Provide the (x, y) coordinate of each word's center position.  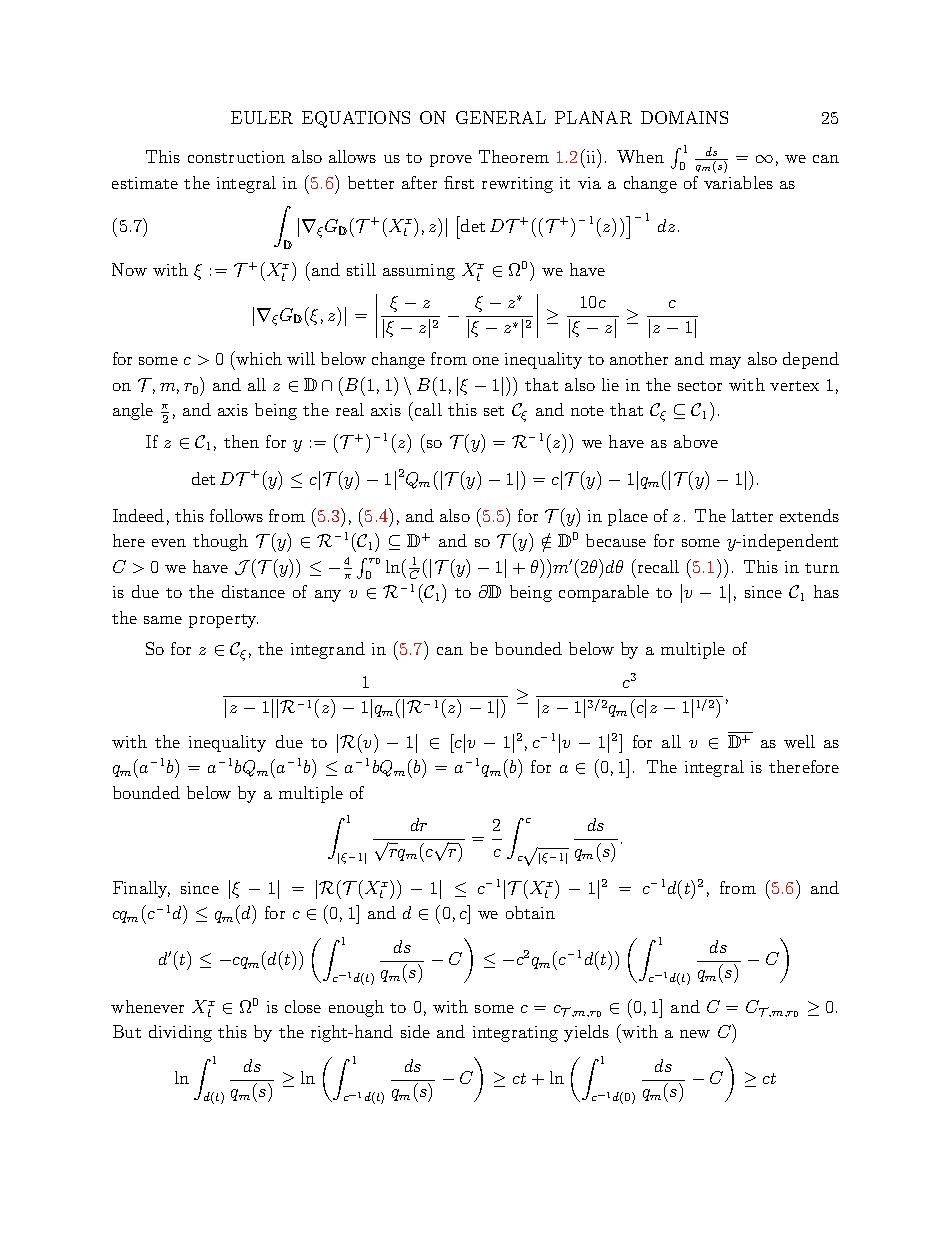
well (799, 741)
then (241, 441)
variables (738, 182)
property (223, 621)
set (494, 411)
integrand (328, 650)
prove (451, 161)
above (696, 441)
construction (236, 157)
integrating (515, 1034)
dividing (180, 1033)
